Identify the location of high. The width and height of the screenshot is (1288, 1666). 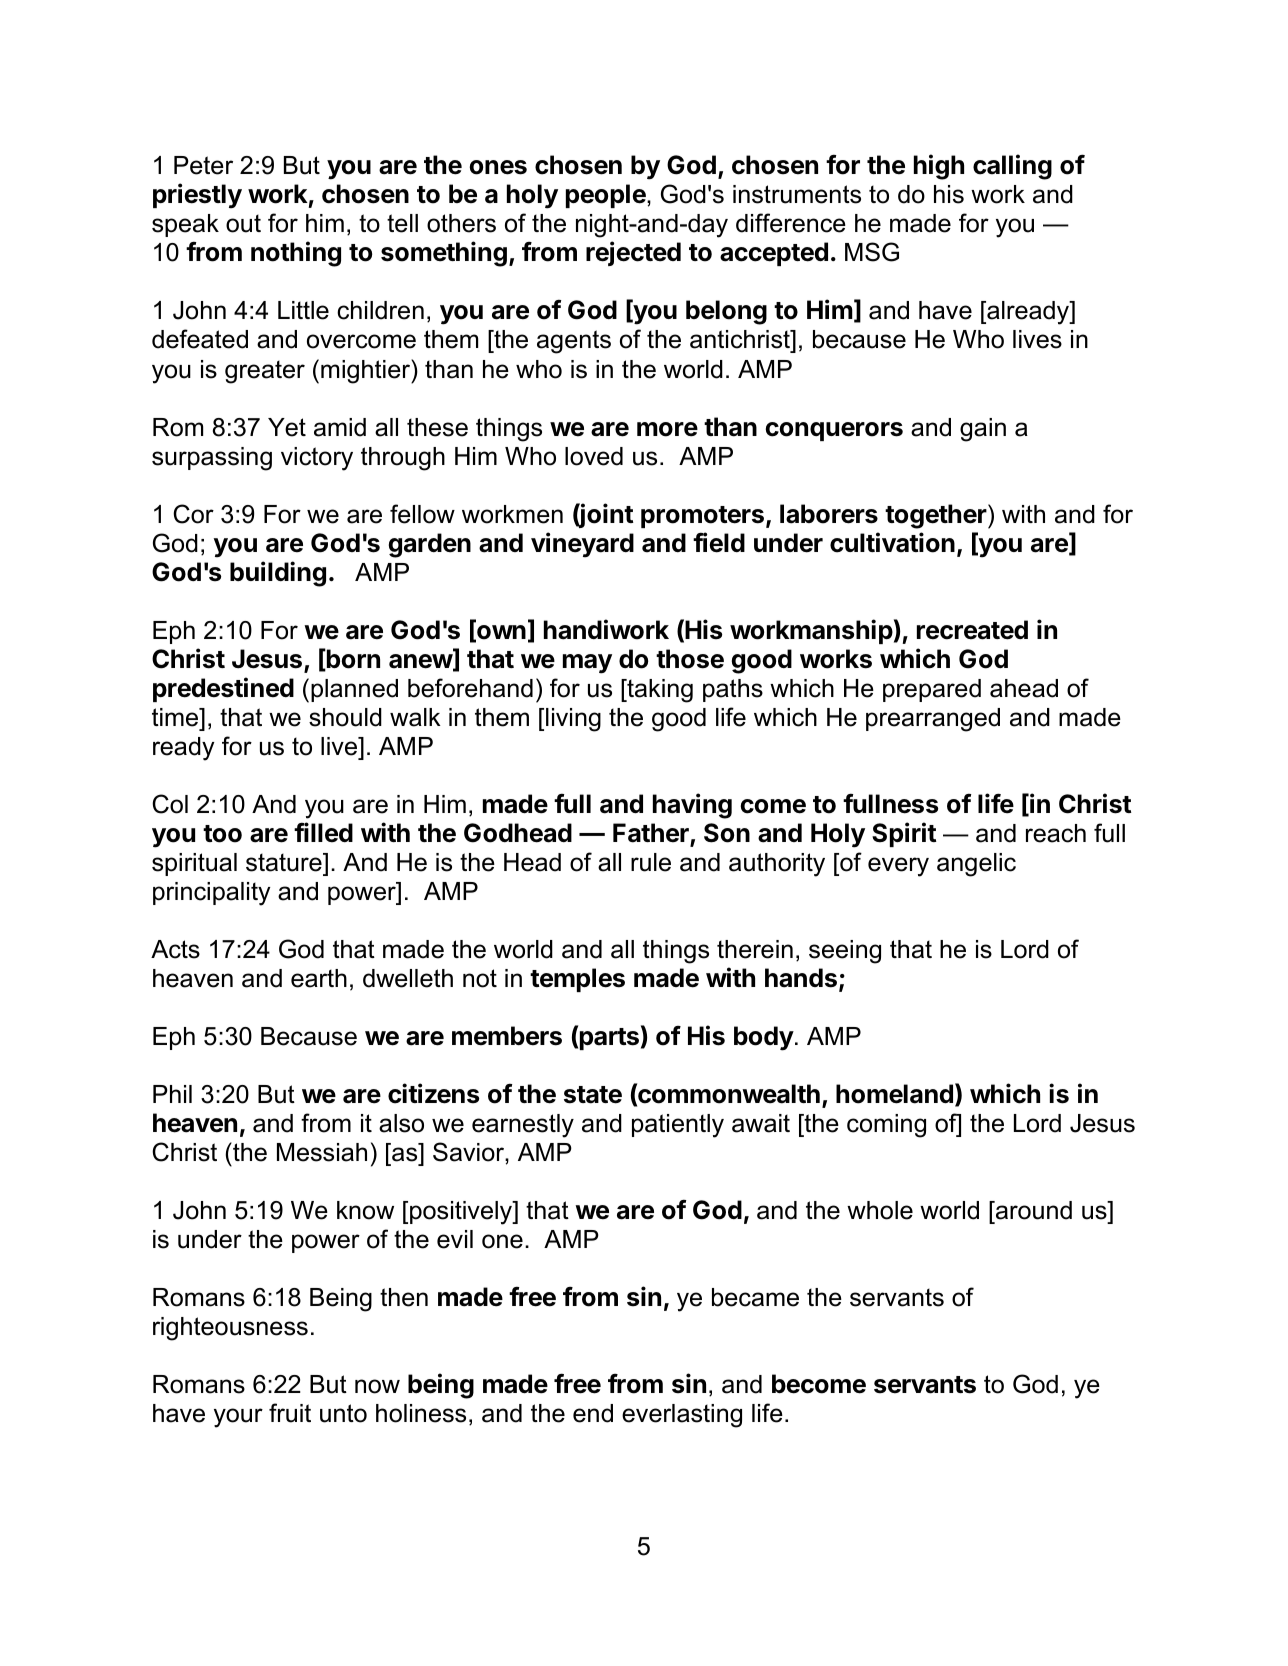
(939, 167).
